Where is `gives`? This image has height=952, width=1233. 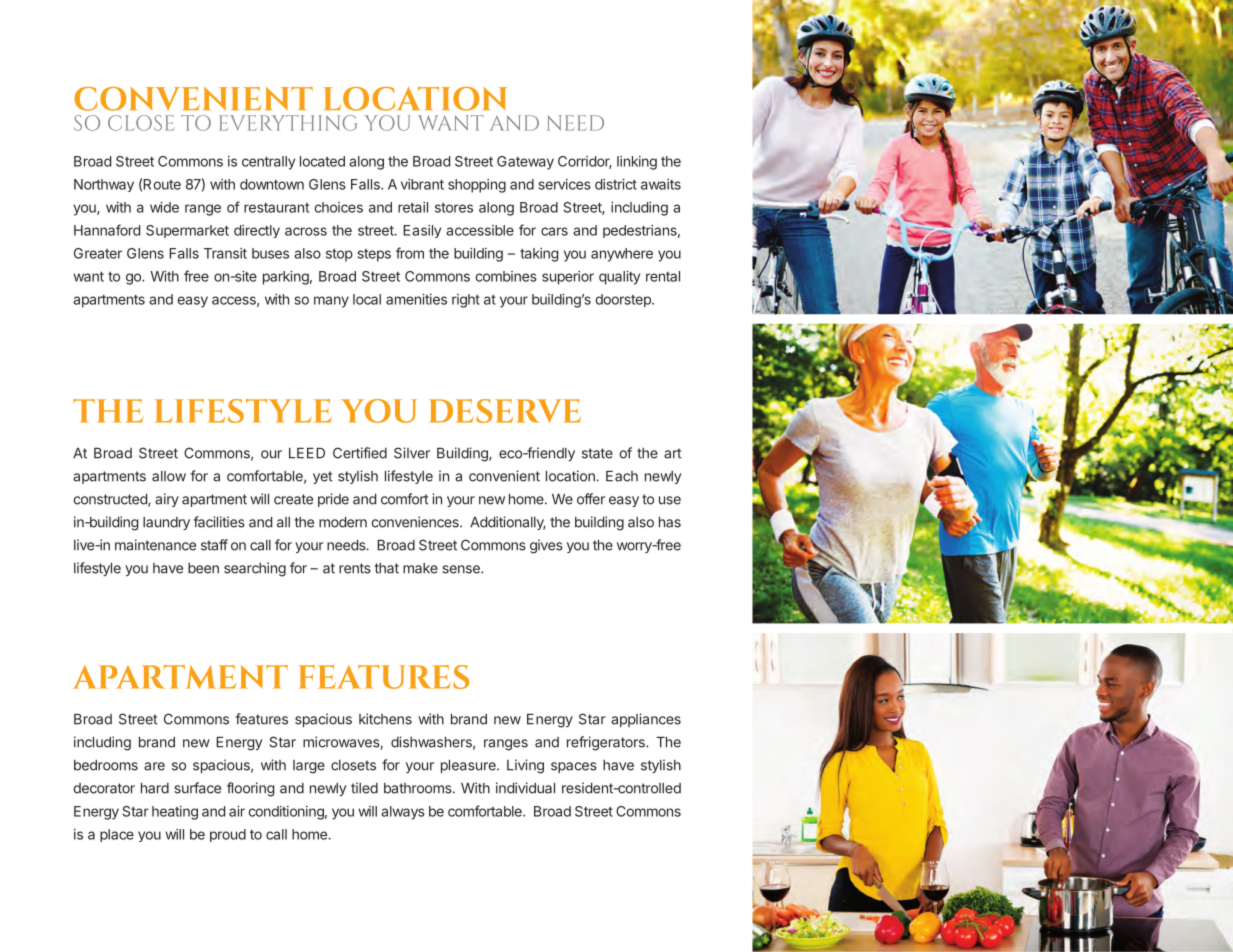 gives is located at coordinates (546, 546).
